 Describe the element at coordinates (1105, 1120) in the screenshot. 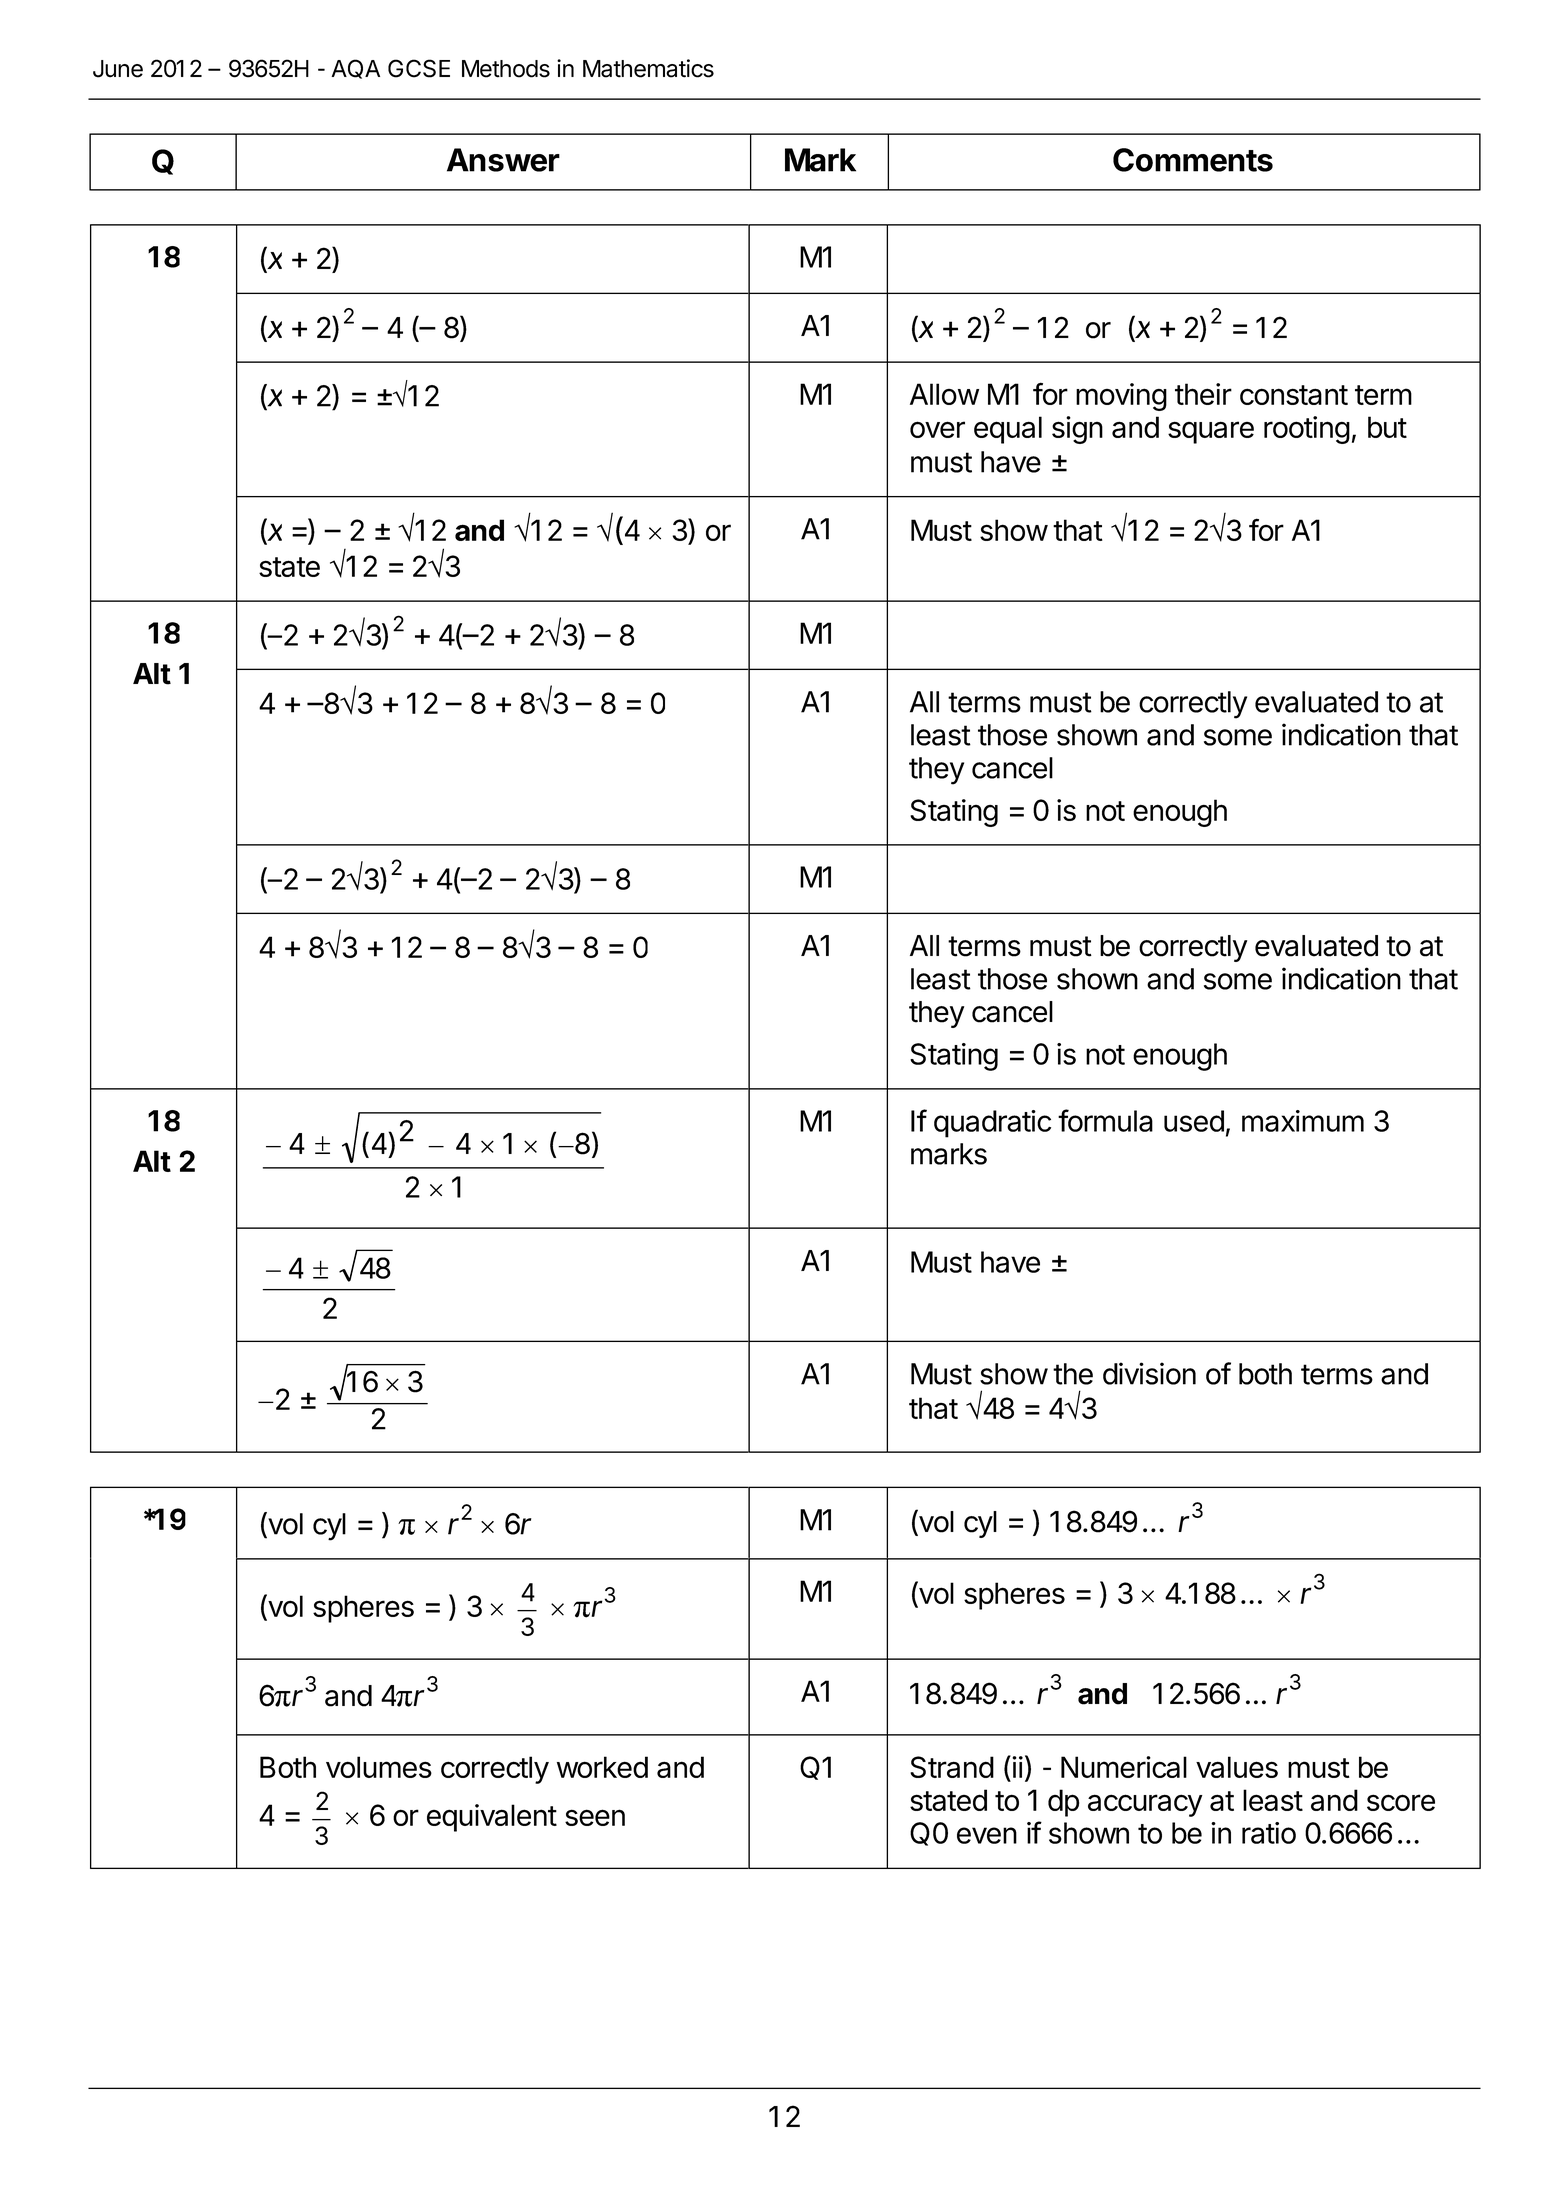

I see `formula` at that location.
